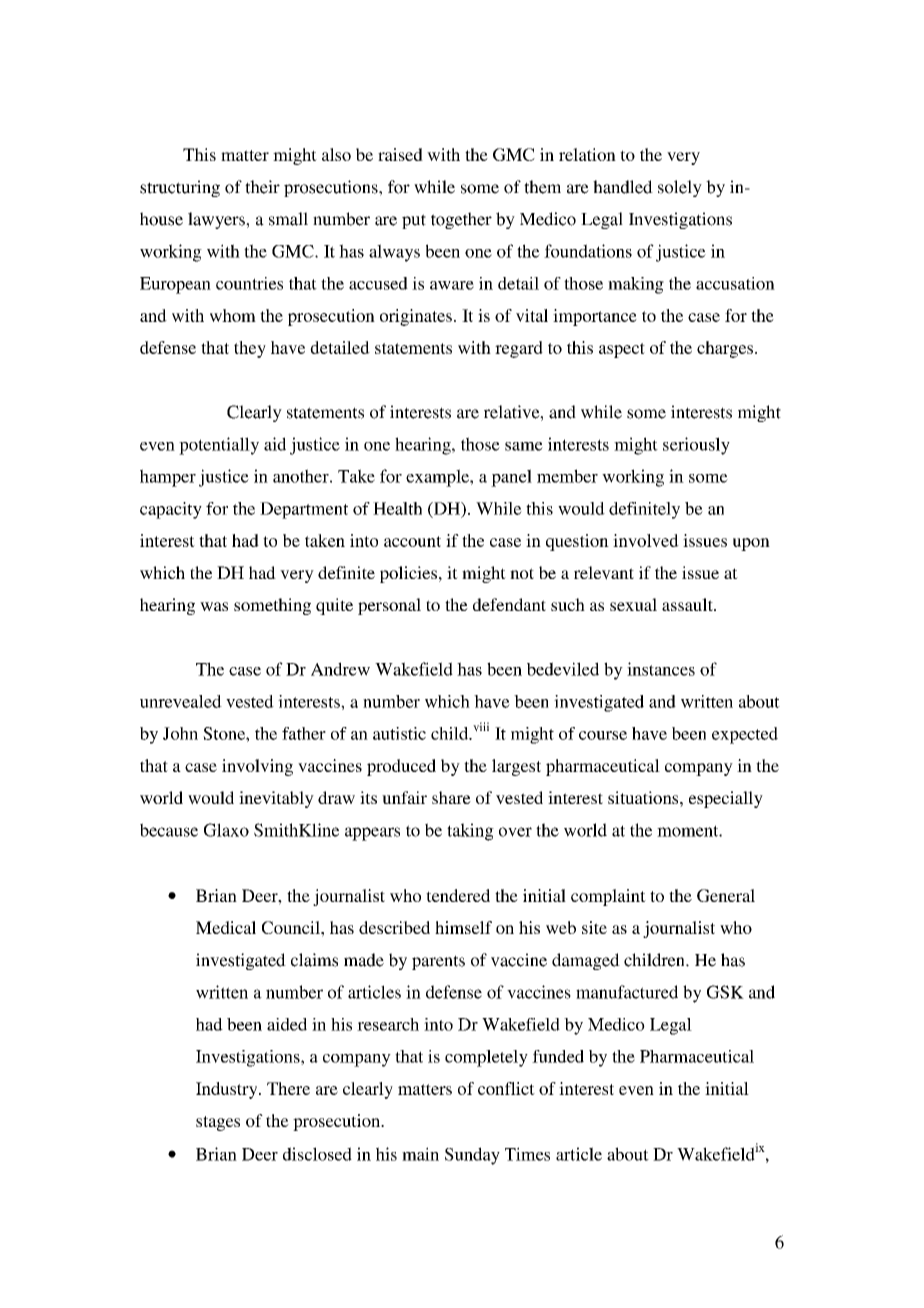 The width and height of the screenshot is (924, 1308). Describe the element at coordinates (646, 540) in the screenshot. I see `involved` at that location.
